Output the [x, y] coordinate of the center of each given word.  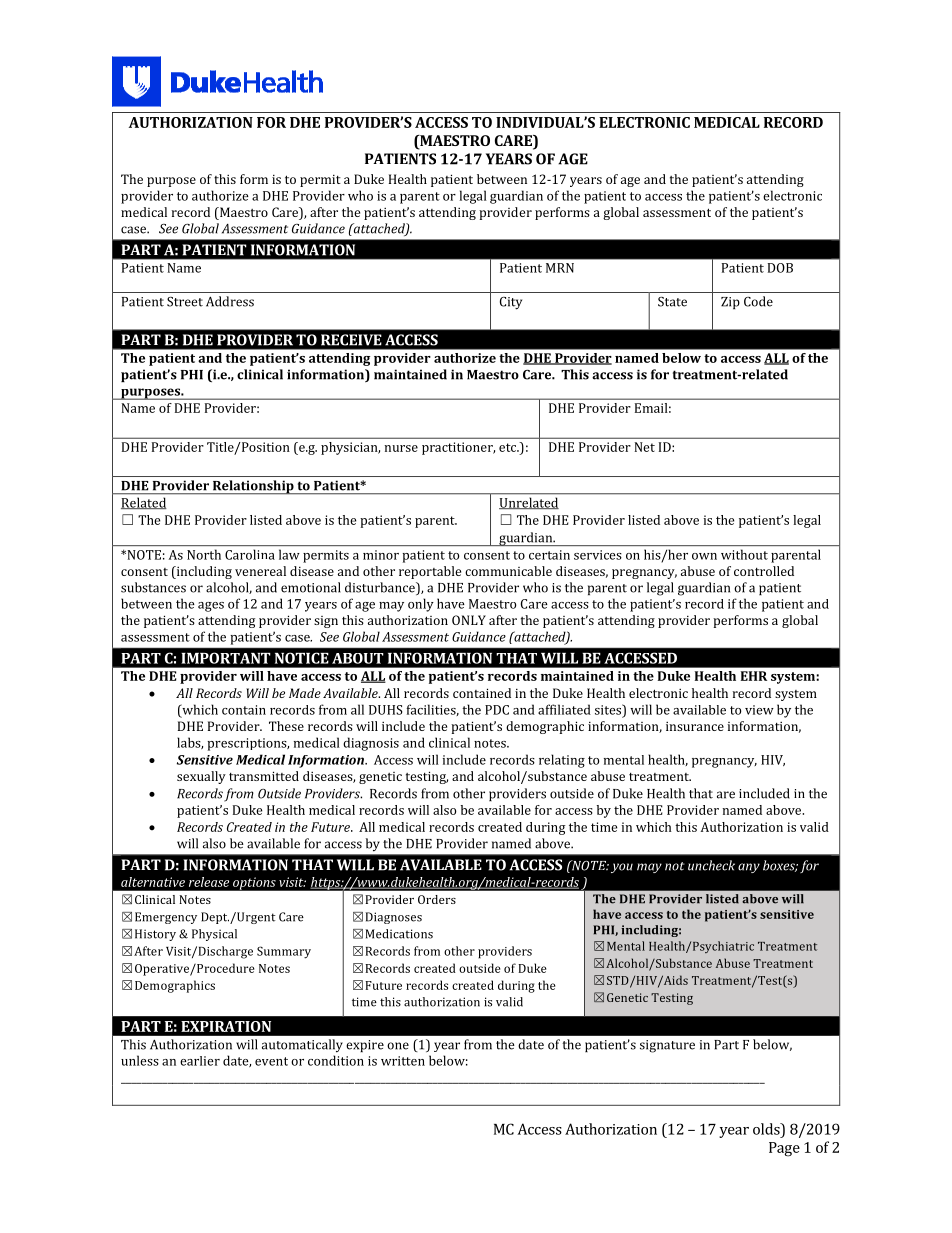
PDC [497, 710]
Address [230, 301]
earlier [200, 1061]
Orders [437, 899]
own [704, 556]
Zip [730, 303]
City [511, 303]
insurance [695, 726]
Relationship [253, 487]
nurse [401, 448]
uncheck [711, 865]
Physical [214, 935]
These [286, 726]
